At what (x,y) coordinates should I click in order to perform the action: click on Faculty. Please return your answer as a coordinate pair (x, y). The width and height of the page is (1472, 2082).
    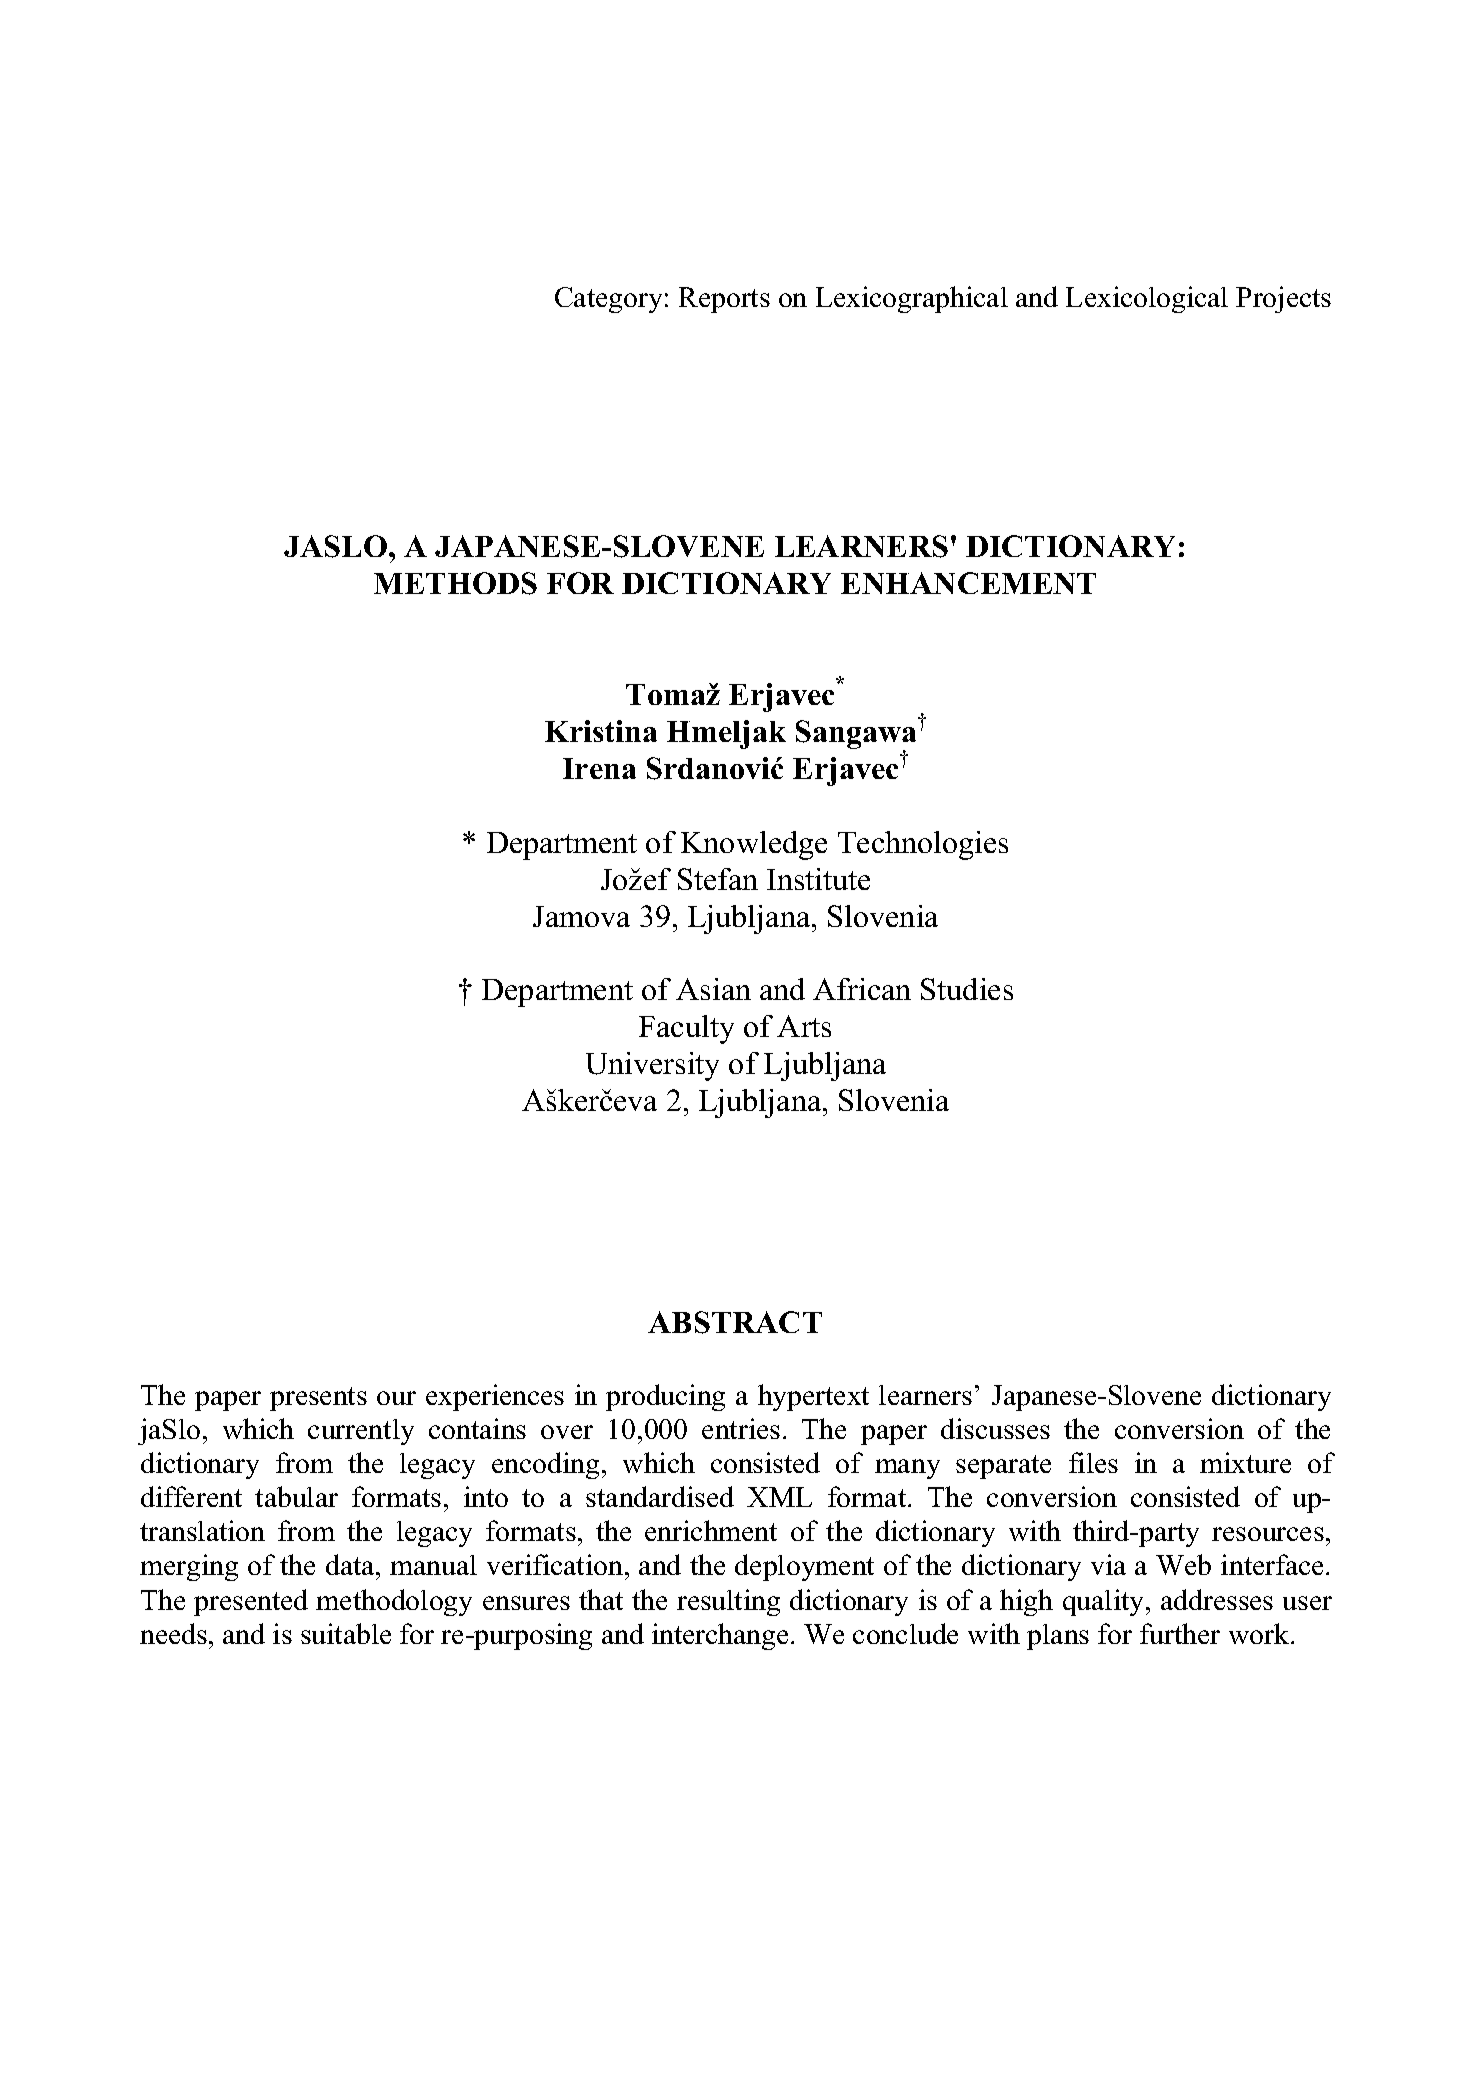
    Looking at the image, I should click on (686, 1029).
